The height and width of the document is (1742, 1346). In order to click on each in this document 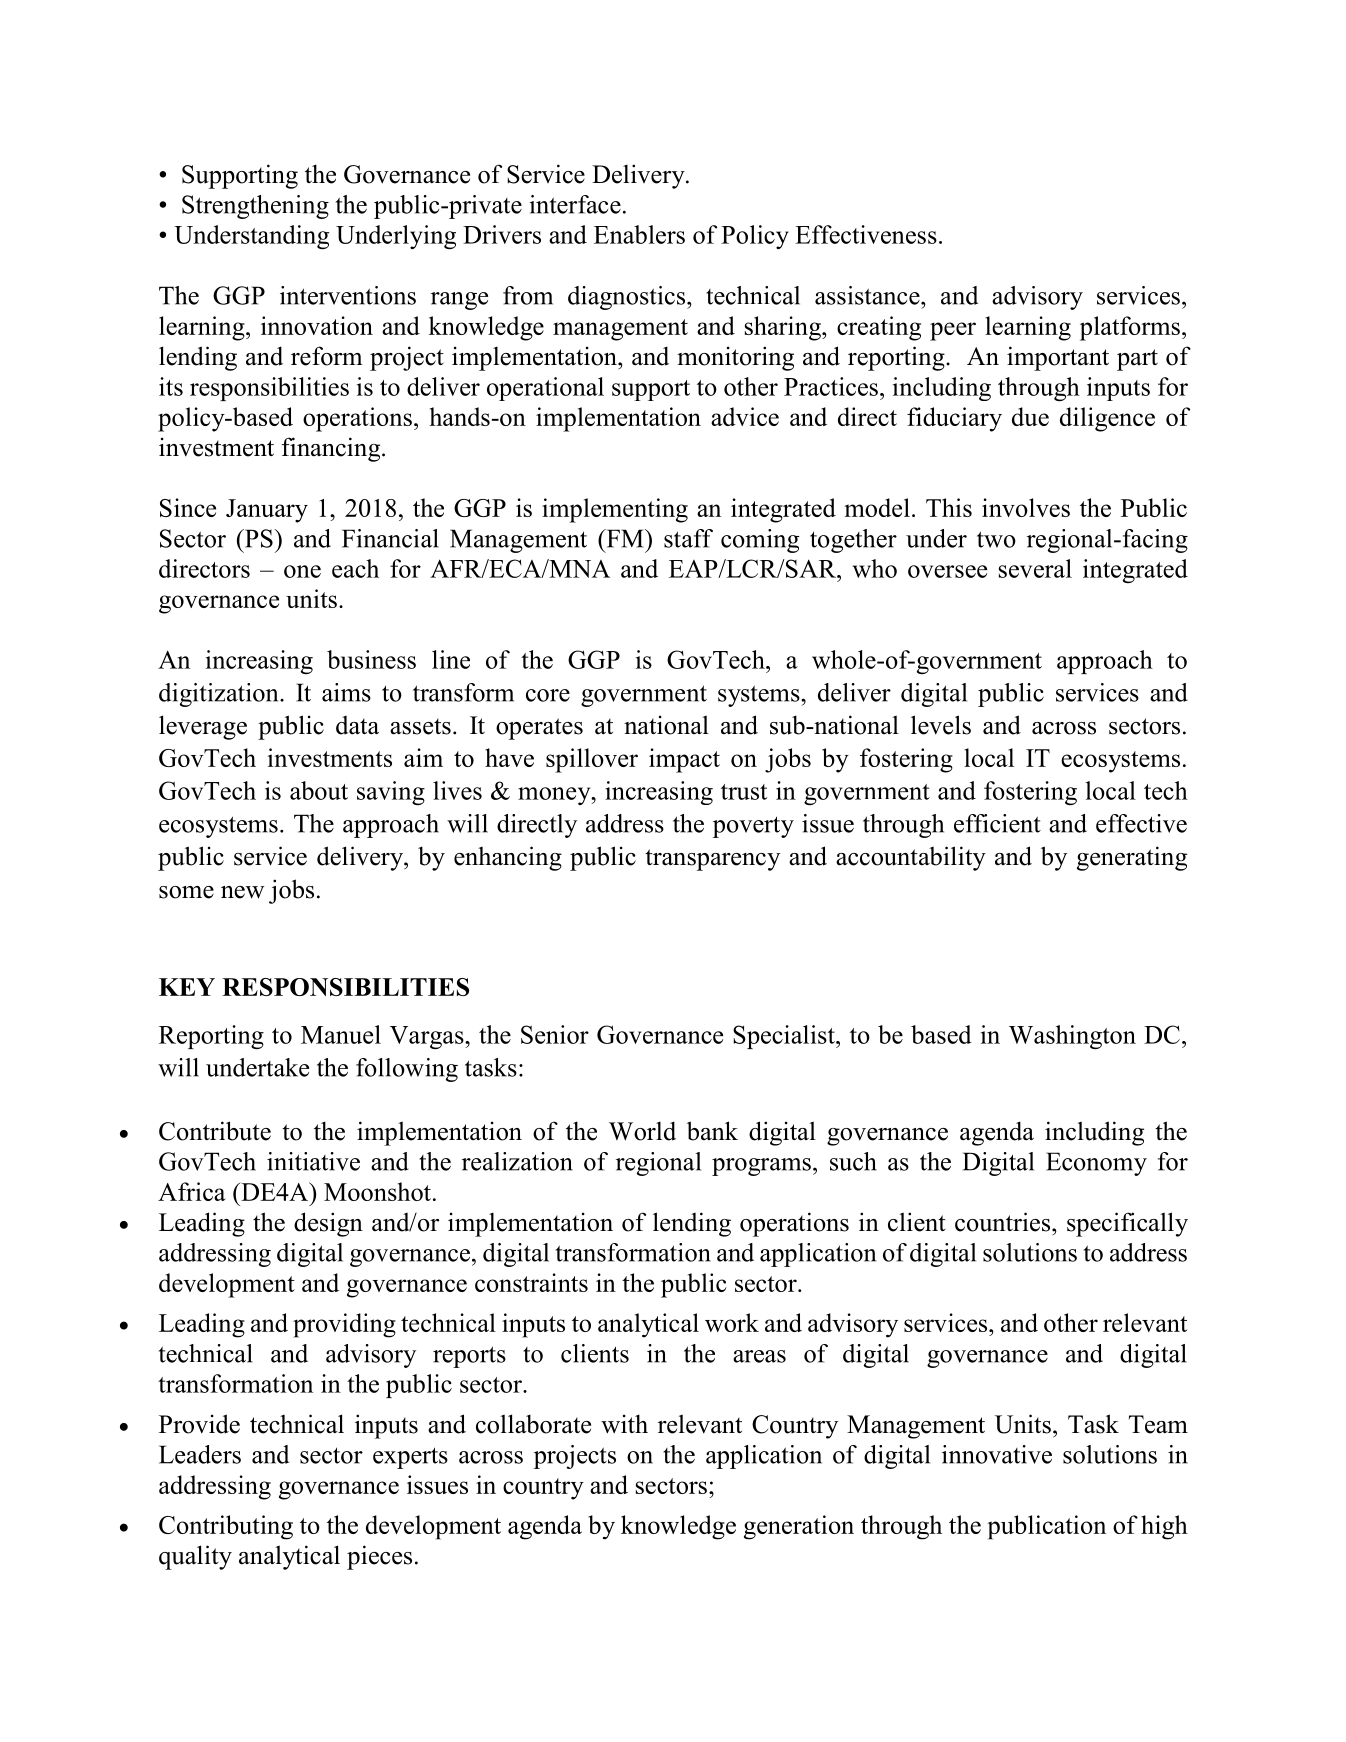, I will do `click(355, 568)`.
